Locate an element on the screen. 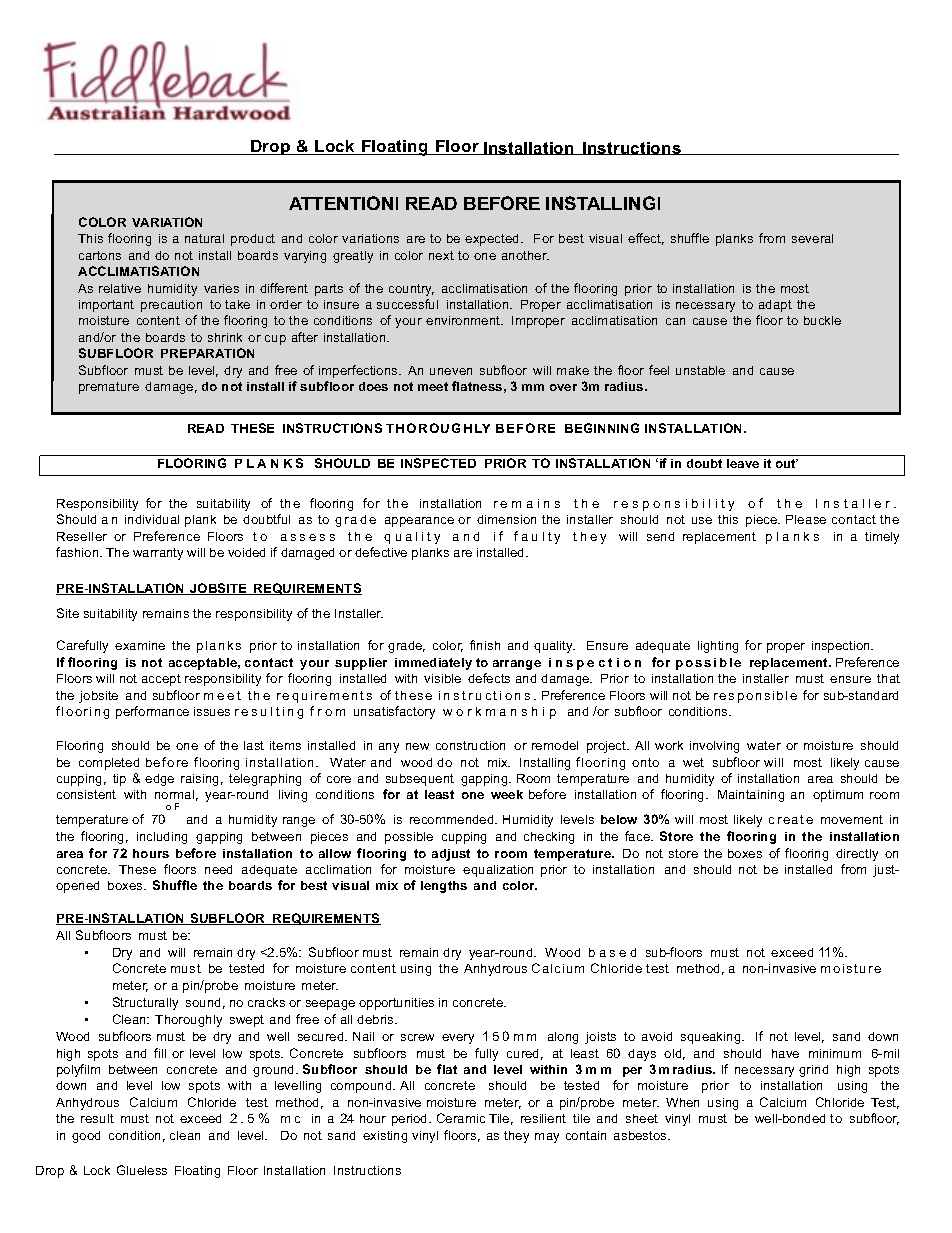  out is located at coordinates (787, 463).
